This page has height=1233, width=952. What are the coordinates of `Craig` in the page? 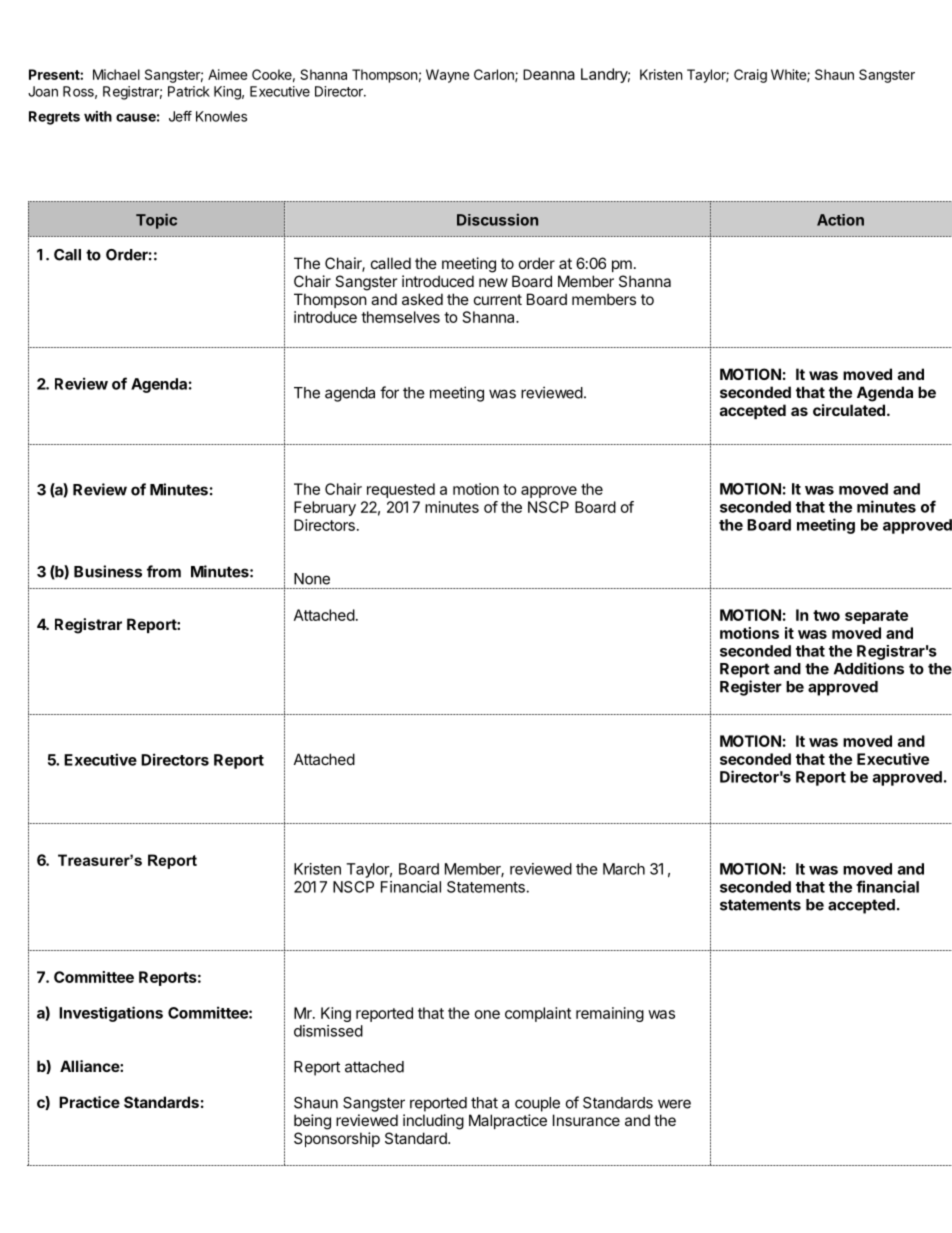 It's located at (750, 76).
